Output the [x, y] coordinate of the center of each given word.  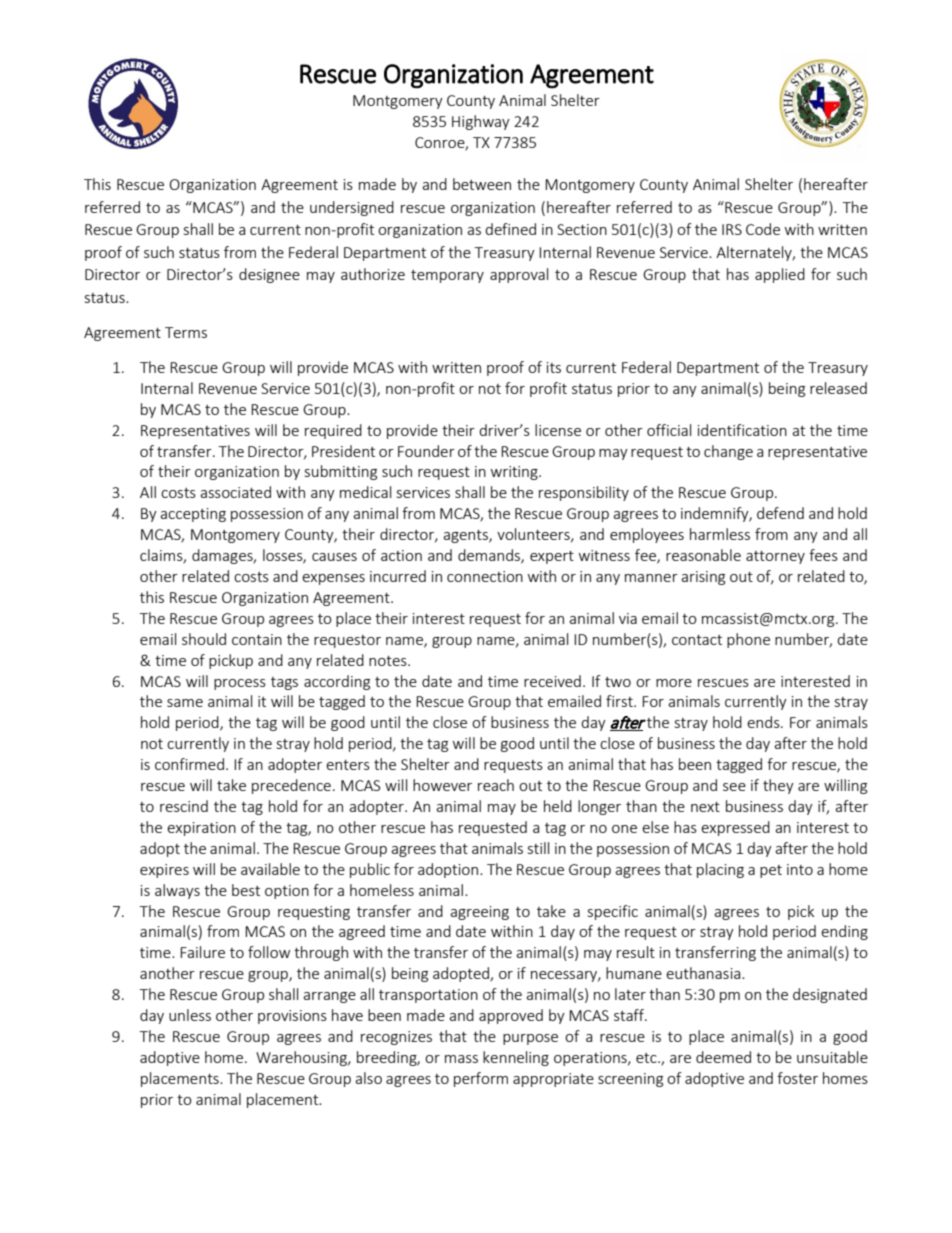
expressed [735, 828]
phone [748, 640]
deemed [723, 1057]
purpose [530, 1039]
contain [257, 639]
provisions [292, 1017]
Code [763, 229]
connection [485, 576]
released [838, 388]
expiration [201, 829]
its [554, 367]
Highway [481, 122]
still [538, 848]
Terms [186, 332]
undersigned [352, 208]
